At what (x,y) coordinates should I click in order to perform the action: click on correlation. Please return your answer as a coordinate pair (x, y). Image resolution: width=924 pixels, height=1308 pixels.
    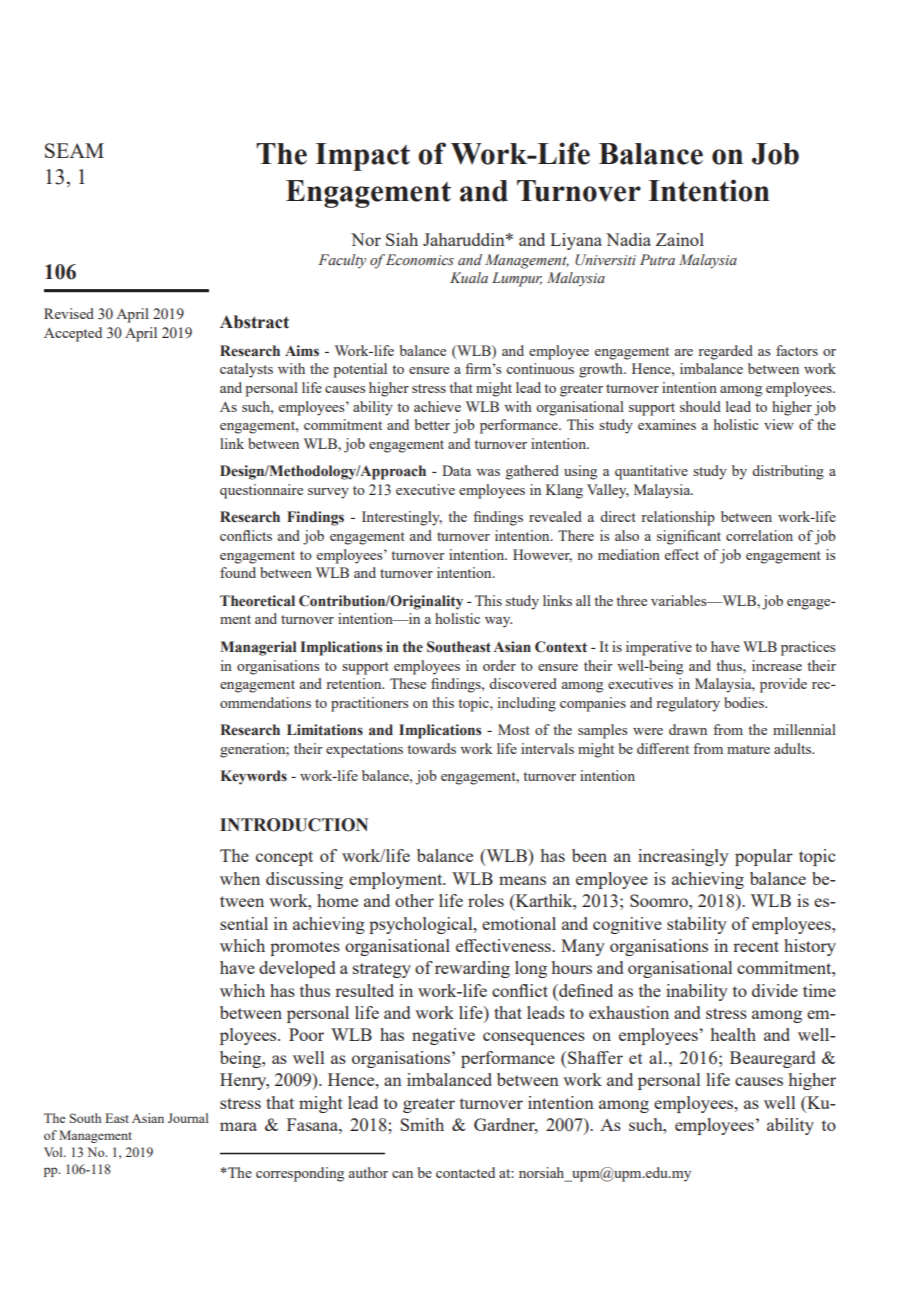
    Looking at the image, I should click on (759, 535).
